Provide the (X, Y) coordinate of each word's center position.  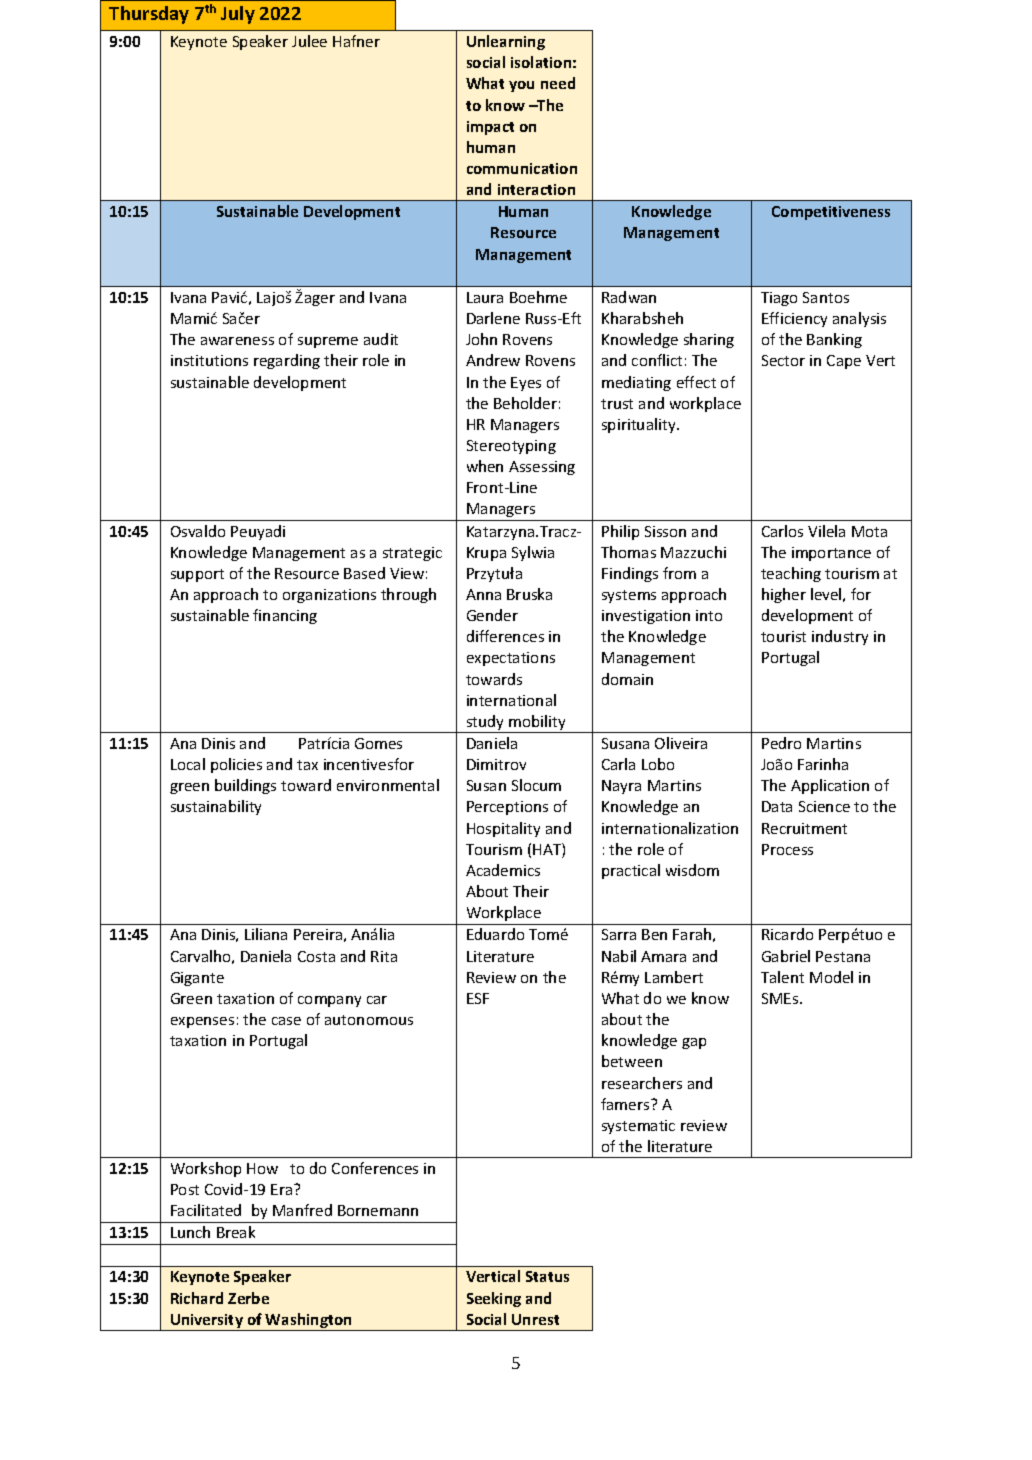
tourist (783, 636)
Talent (782, 977)
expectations (511, 659)
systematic (638, 1127)
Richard (197, 1298)
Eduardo (495, 934)
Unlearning (506, 42)
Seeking (494, 1299)
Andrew (493, 360)
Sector (783, 360)
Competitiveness (831, 213)
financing (285, 616)
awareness (237, 341)
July (238, 15)
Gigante (197, 979)
